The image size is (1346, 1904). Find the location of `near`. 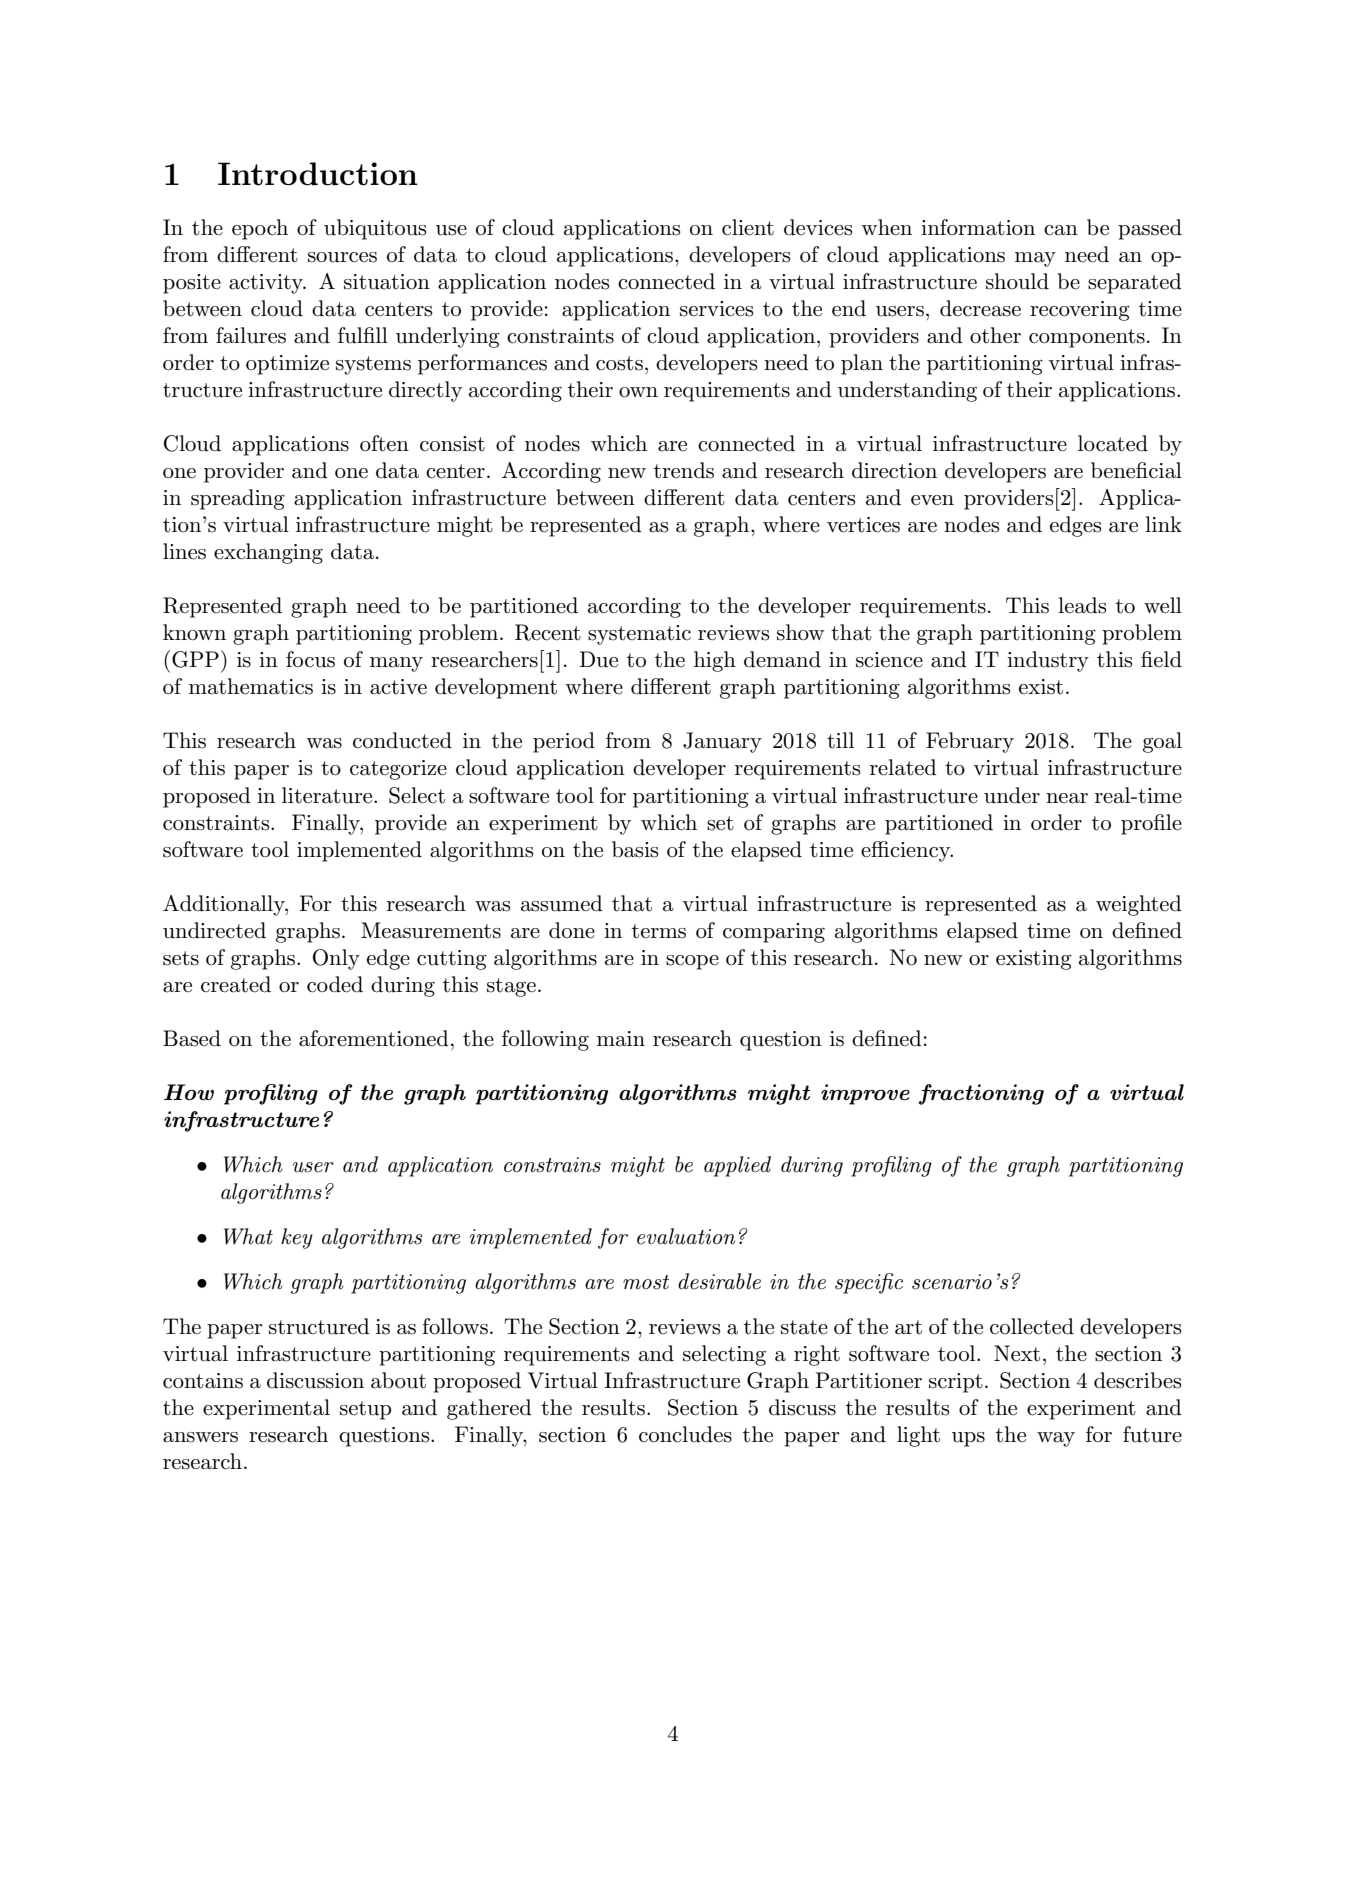

near is located at coordinates (1067, 798).
